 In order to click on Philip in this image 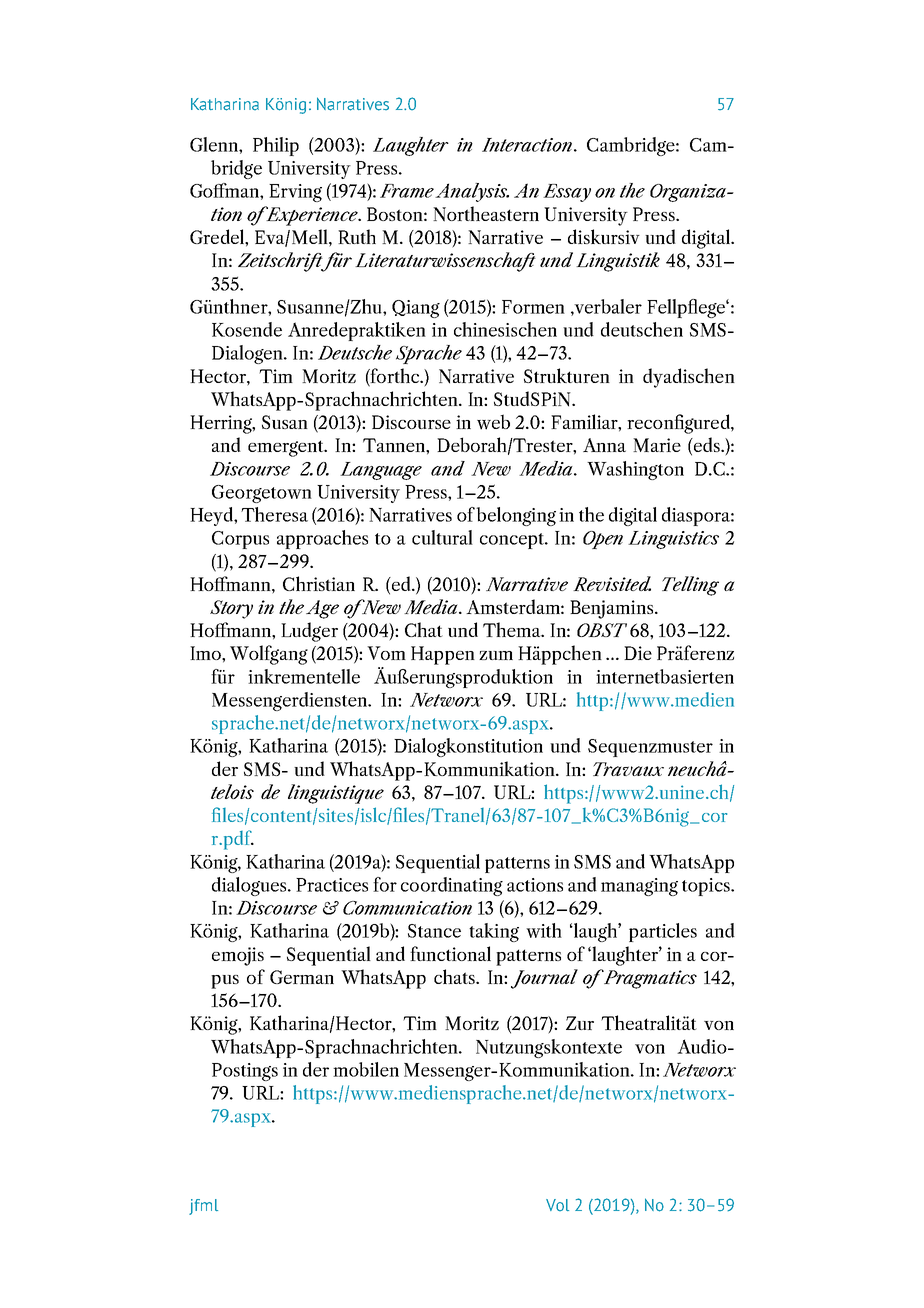, I will do `click(276, 146)`.
